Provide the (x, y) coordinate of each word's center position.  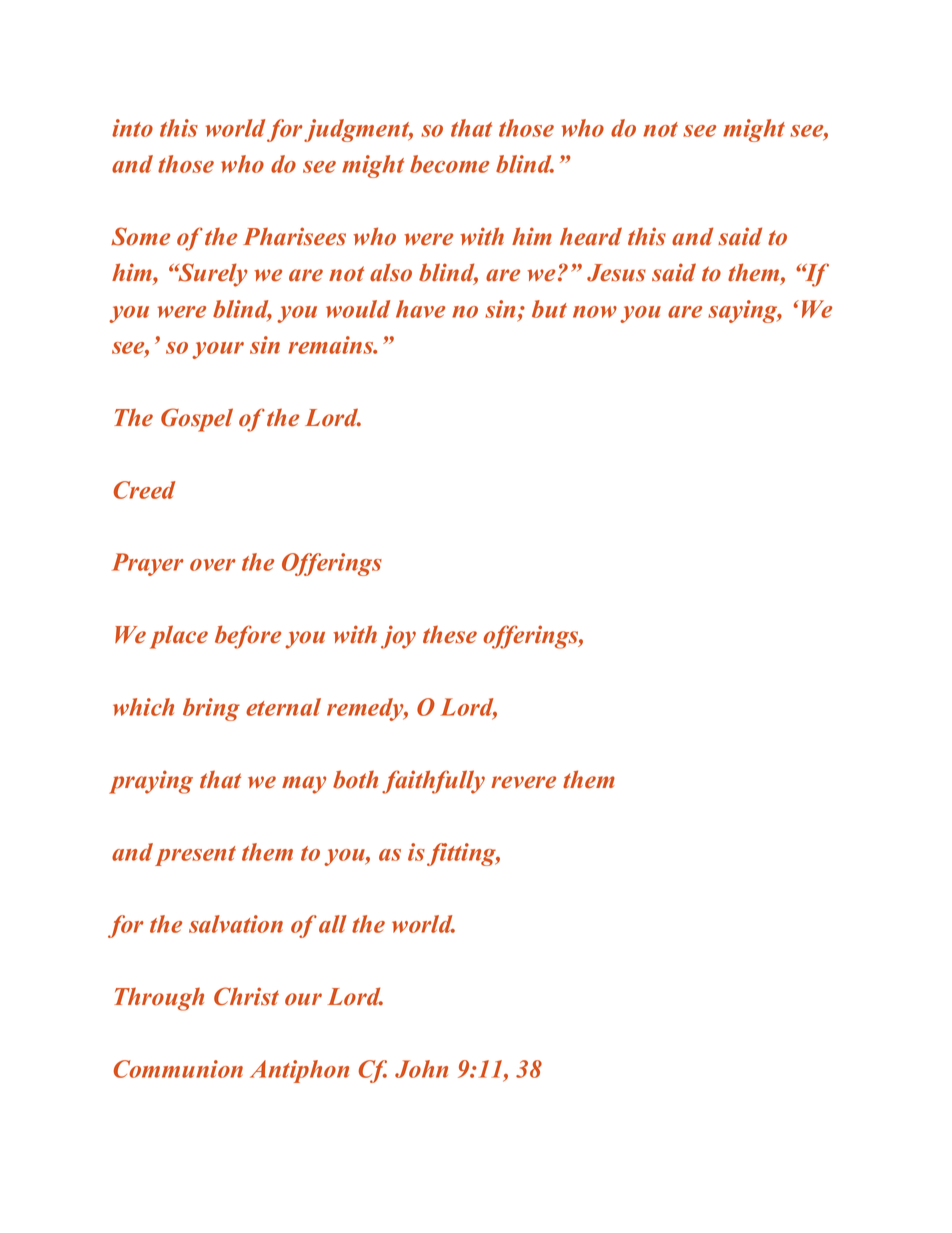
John (421, 1069)
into (132, 128)
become (449, 164)
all (333, 924)
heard (591, 236)
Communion (178, 1069)
